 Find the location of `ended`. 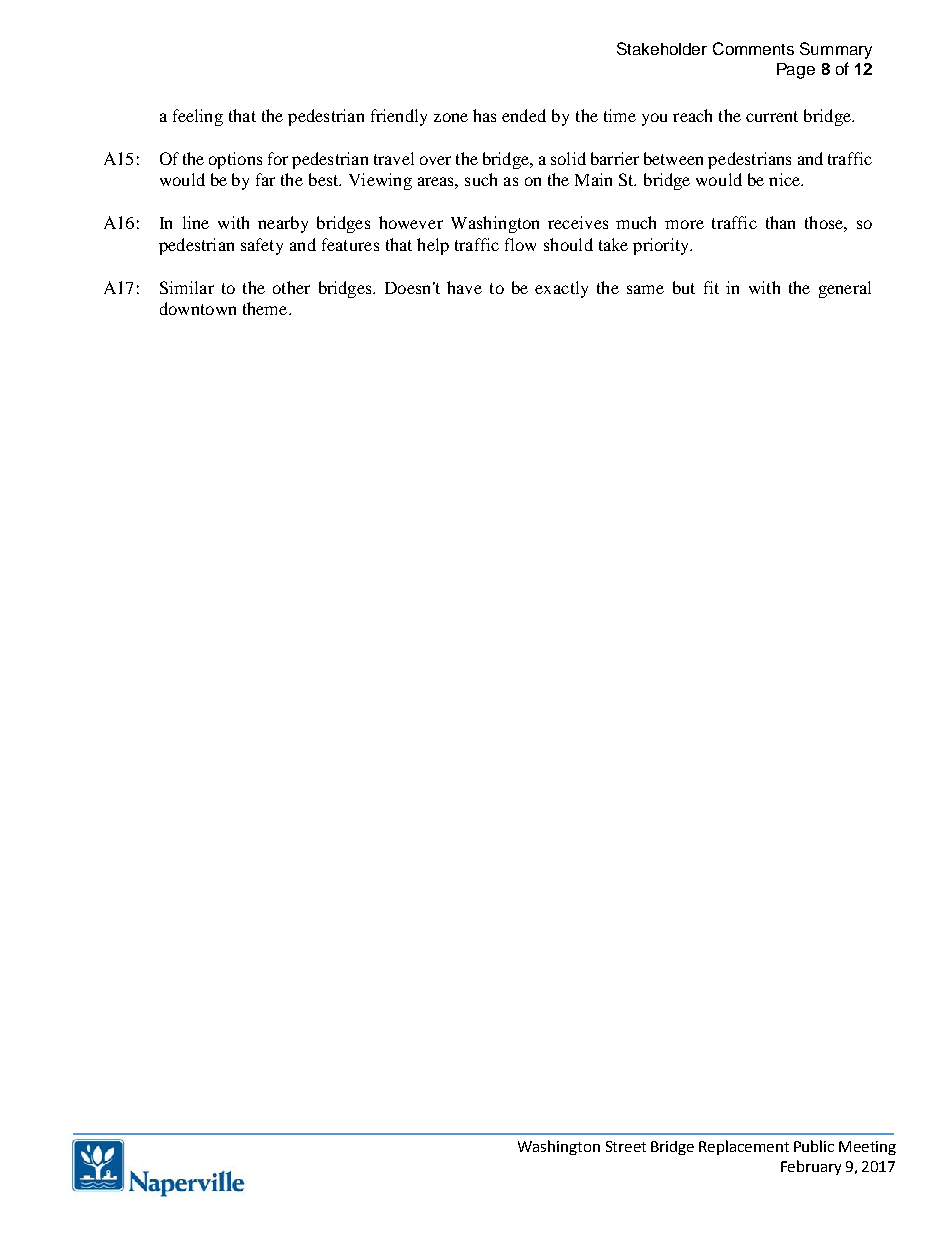

ended is located at coordinates (524, 115).
